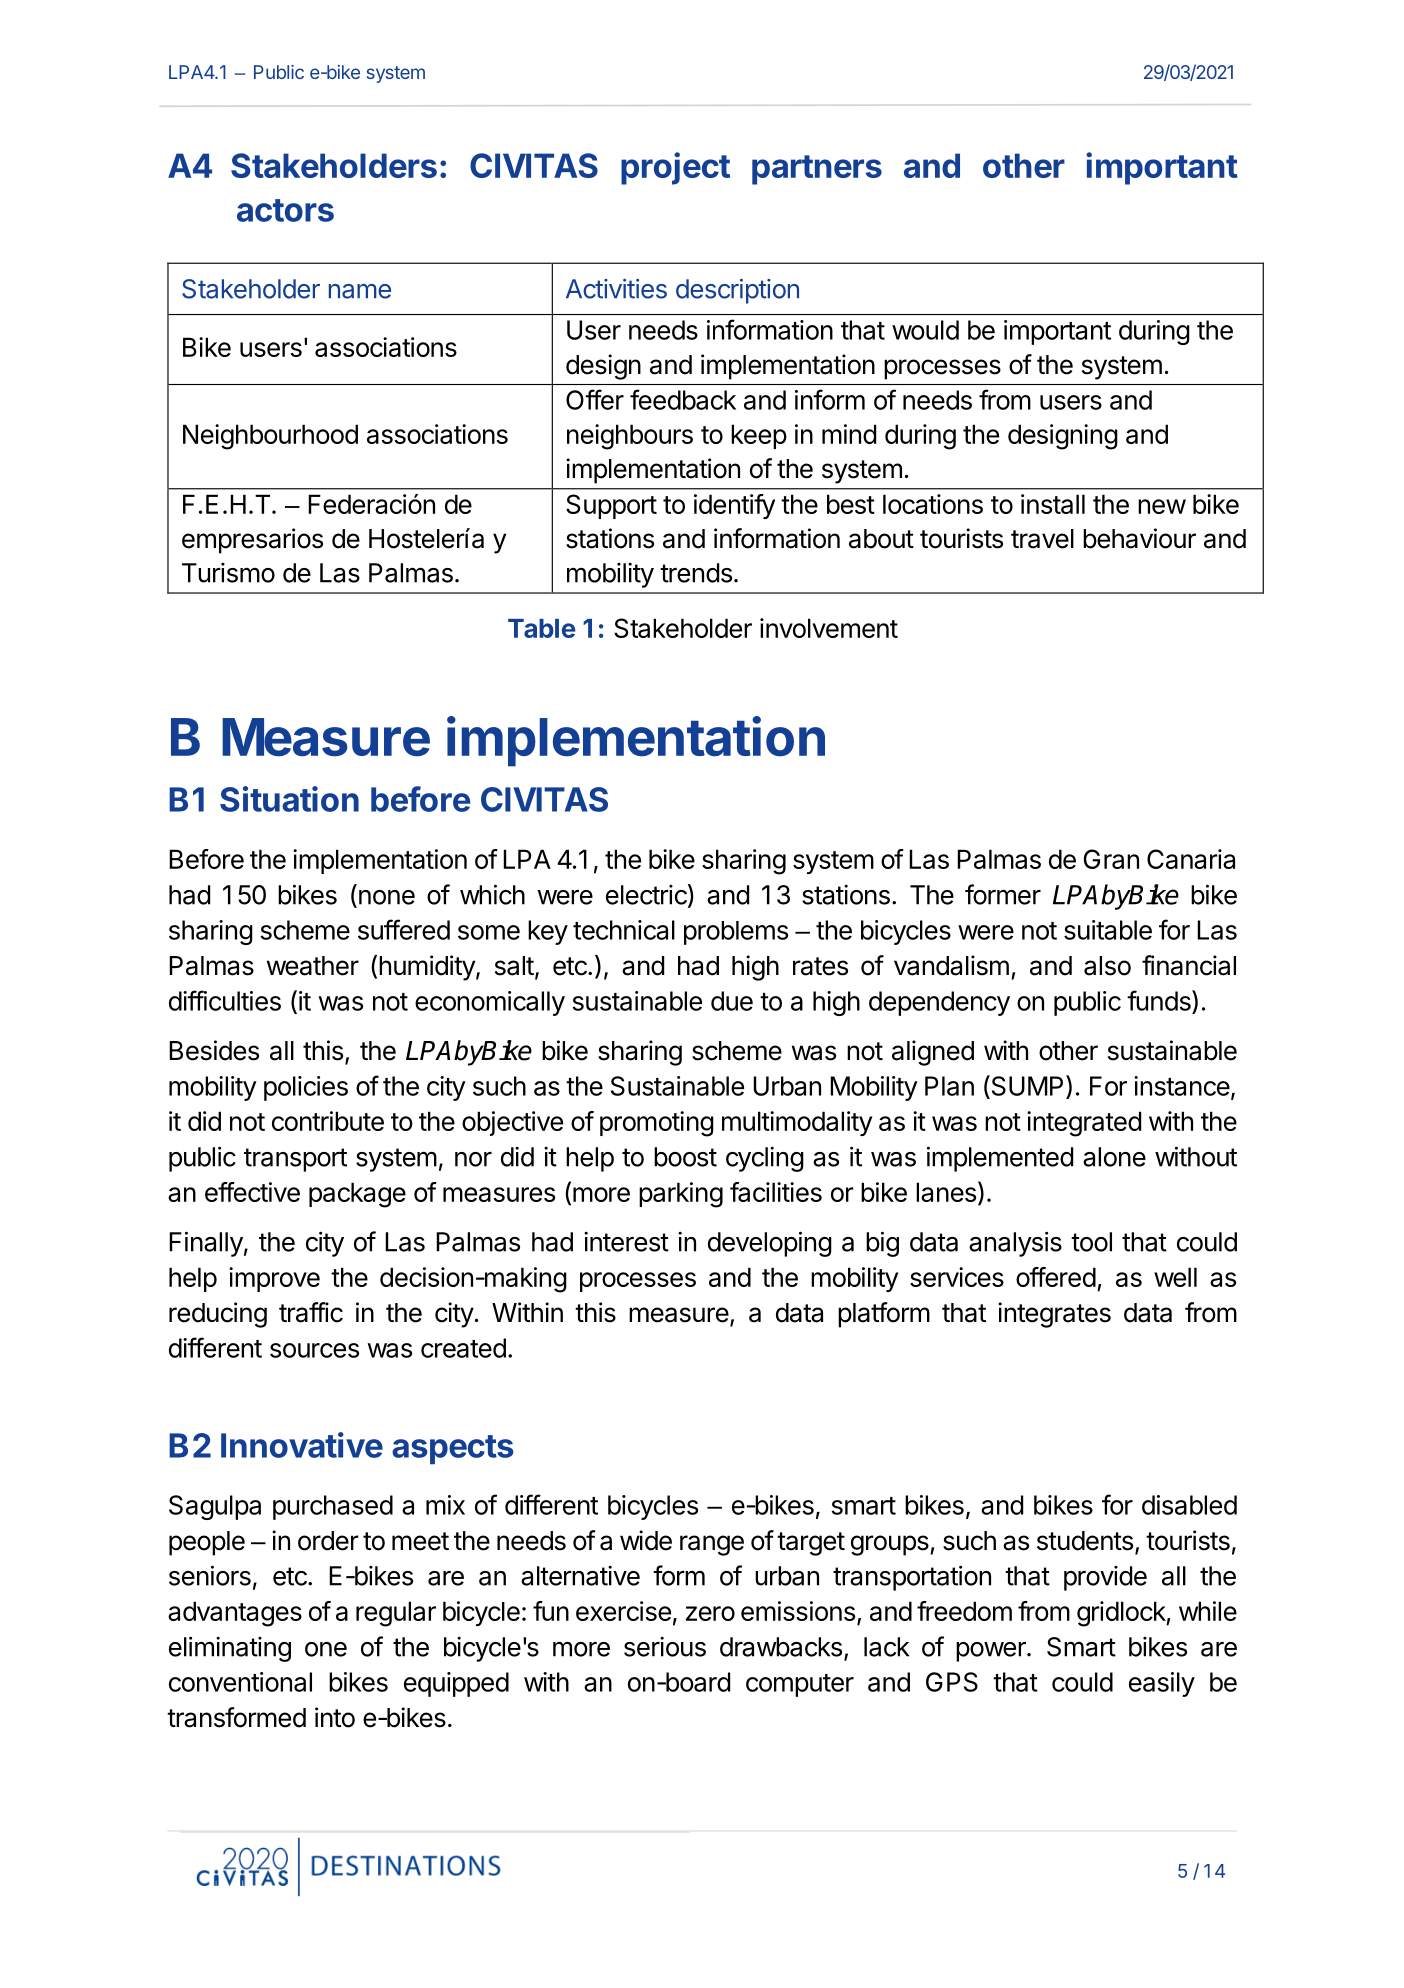 This screenshot has height=1988, width=1404. I want to click on alone, so click(1114, 1157).
